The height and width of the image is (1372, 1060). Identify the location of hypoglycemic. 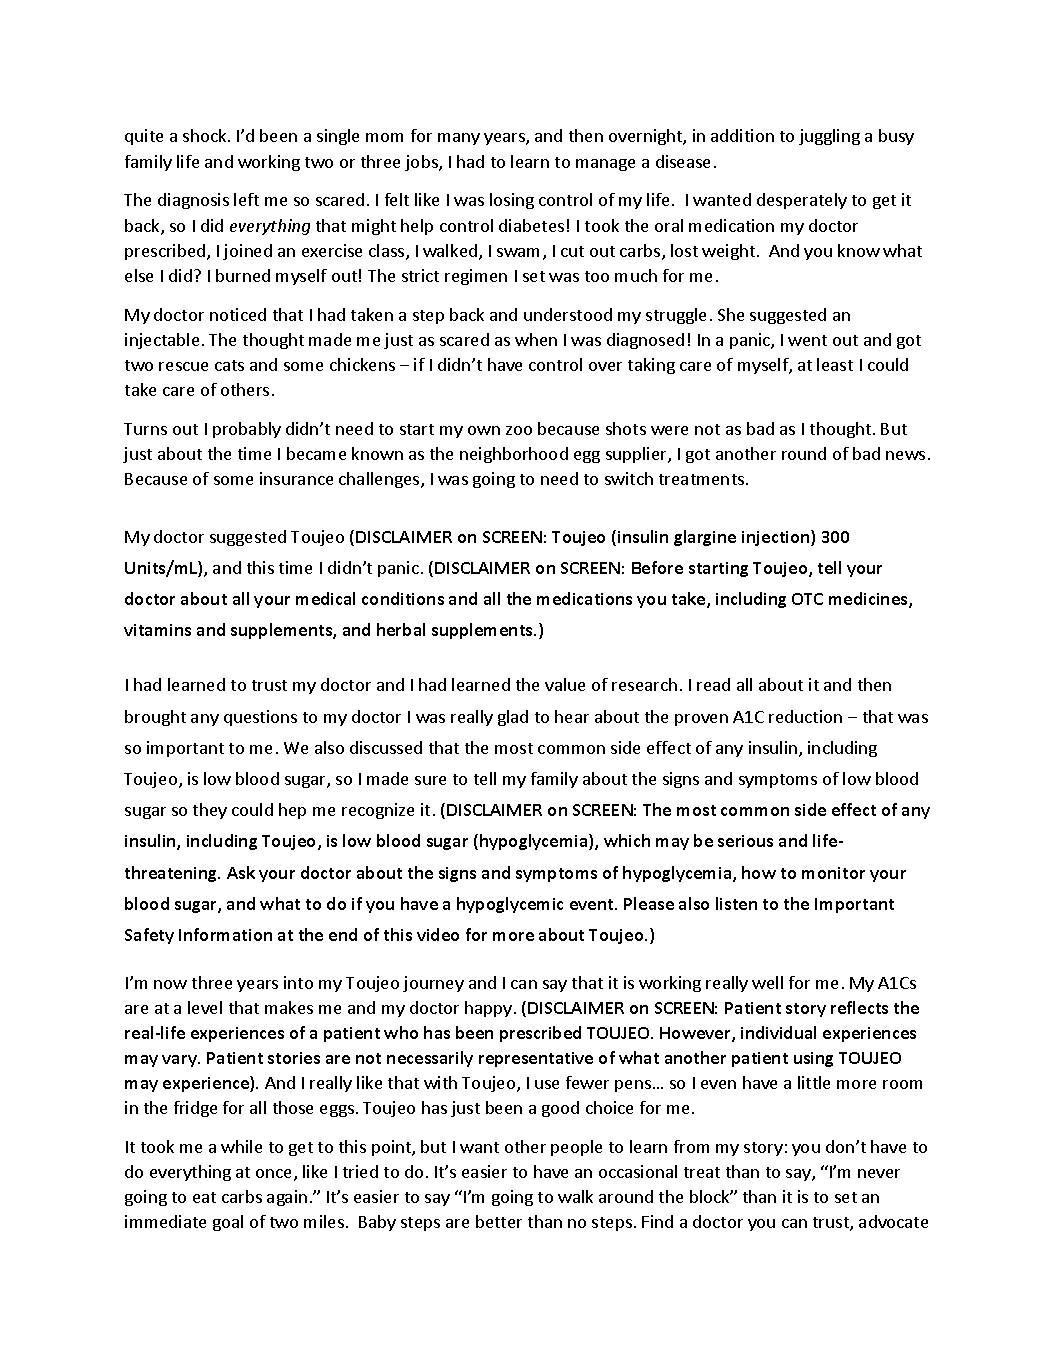
(510, 905).
